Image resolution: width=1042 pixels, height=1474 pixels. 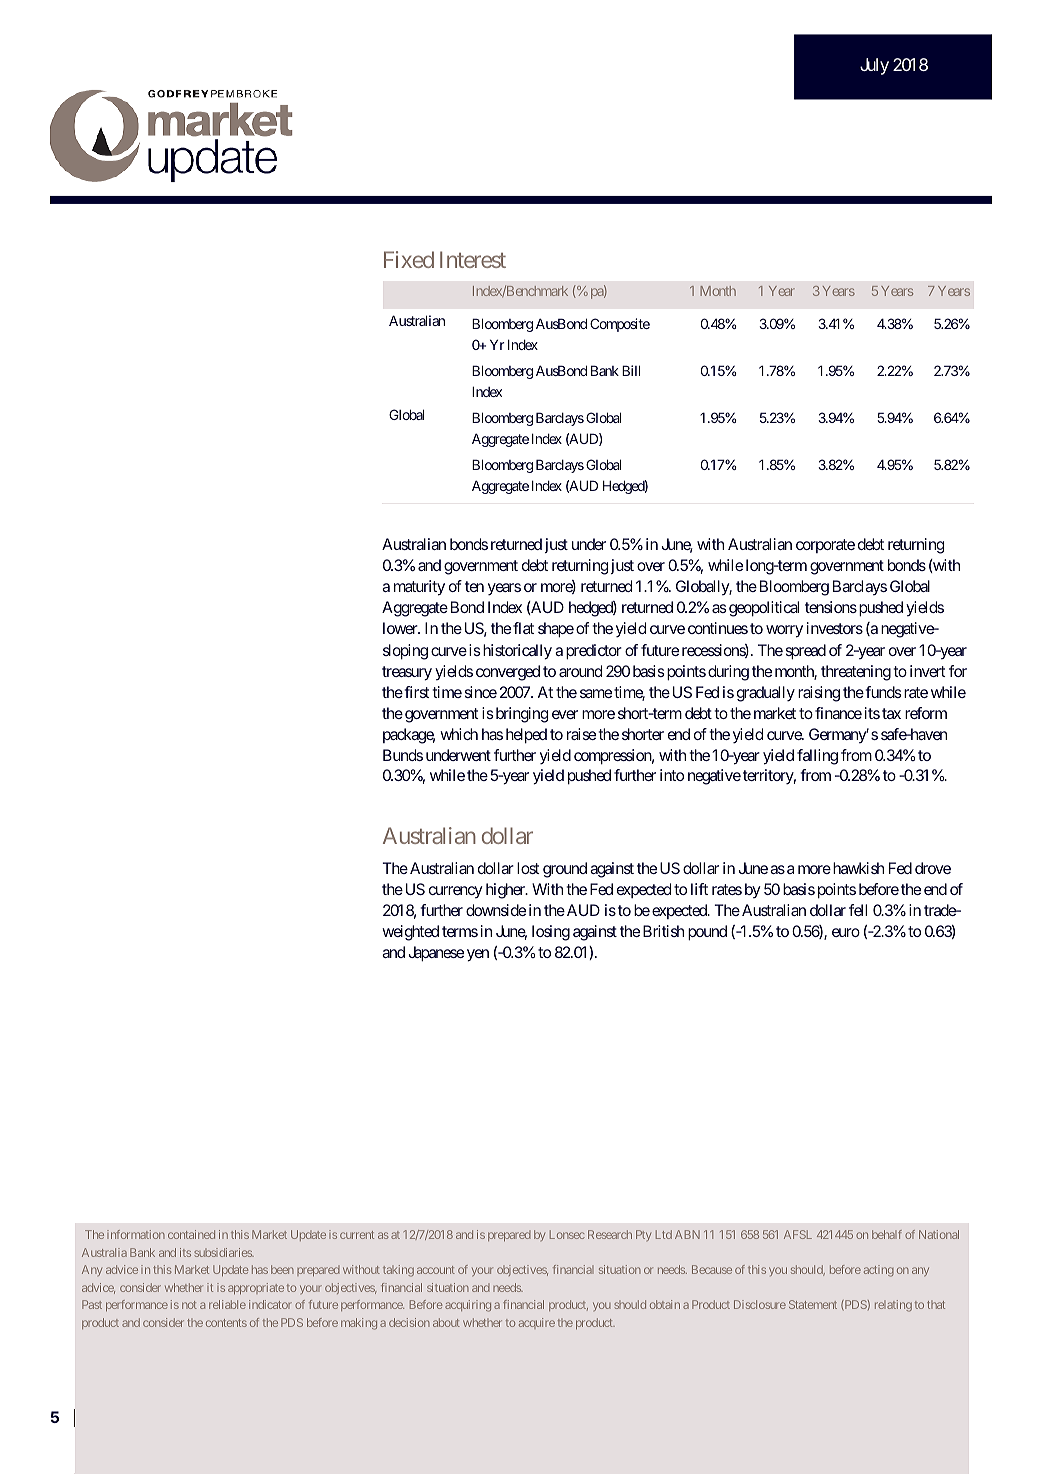 What do you see at coordinates (409, 259) in the page?
I see `Fixed` at bounding box center [409, 259].
